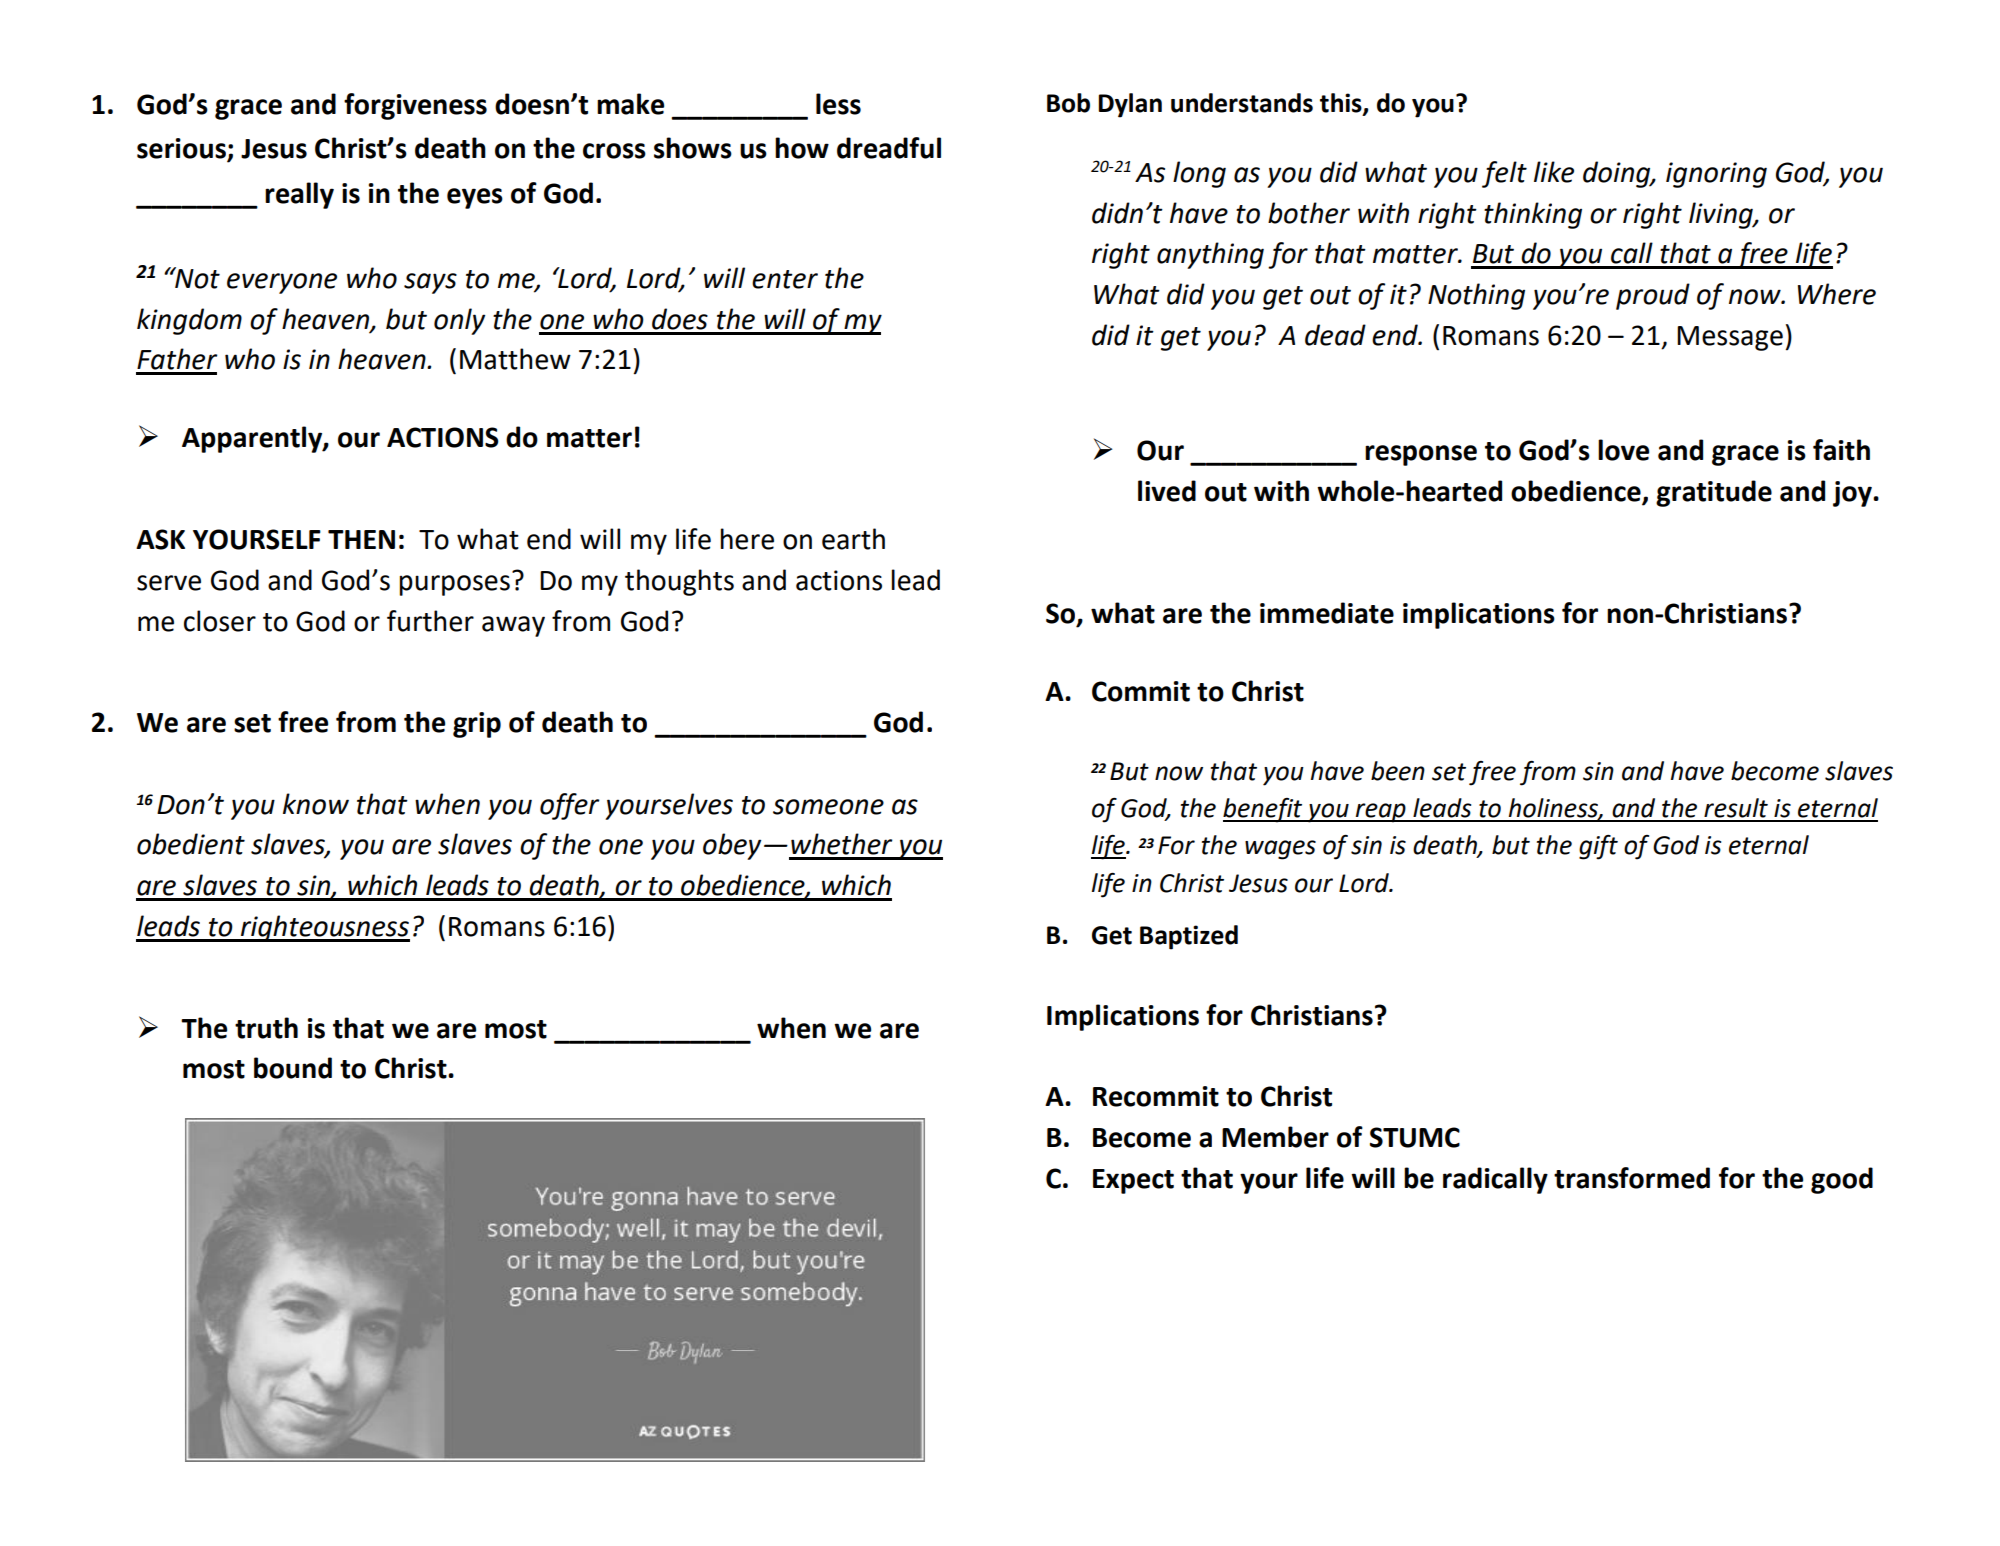  What do you see at coordinates (1068, 103) in the screenshot?
I see `Bob` at bounding box center [1068, 103].
